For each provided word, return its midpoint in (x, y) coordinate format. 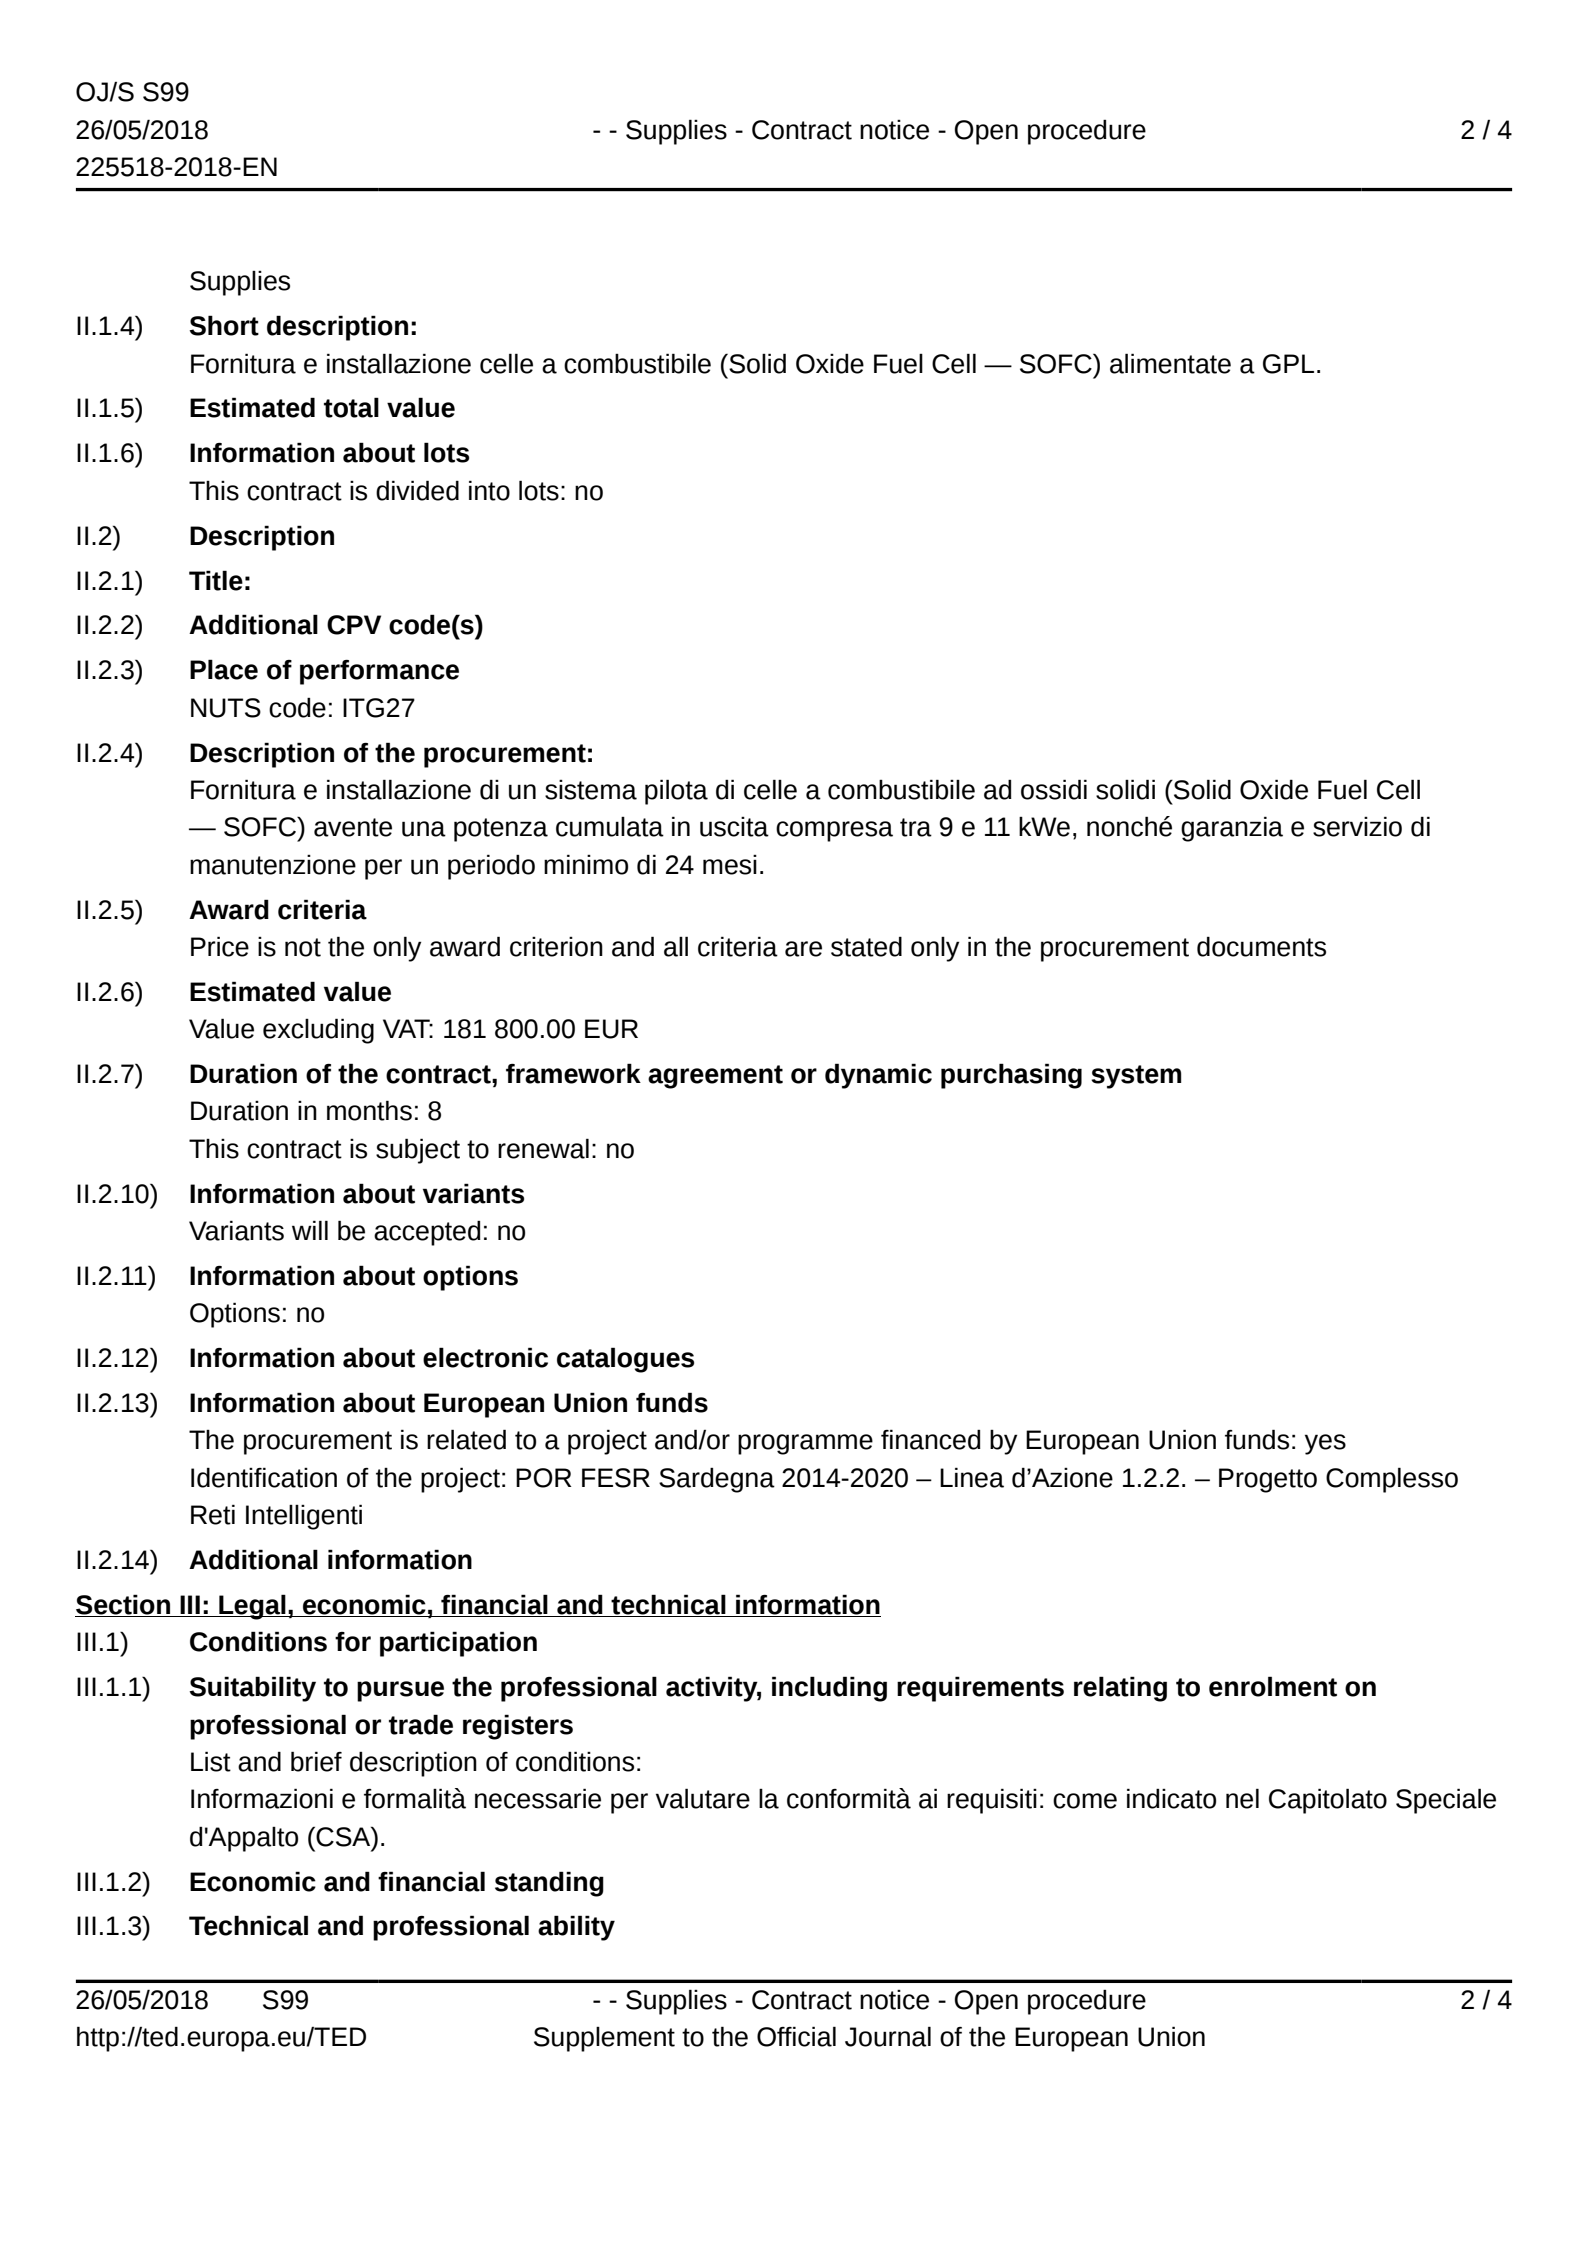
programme (805, 1444)
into (489, 490)
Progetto (1268, 1480)
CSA (344, 1836)
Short (224, 325)
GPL (1288, 364)
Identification (264, 1477)
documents (1261, 946)
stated (866, 946)
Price (220, 946)
